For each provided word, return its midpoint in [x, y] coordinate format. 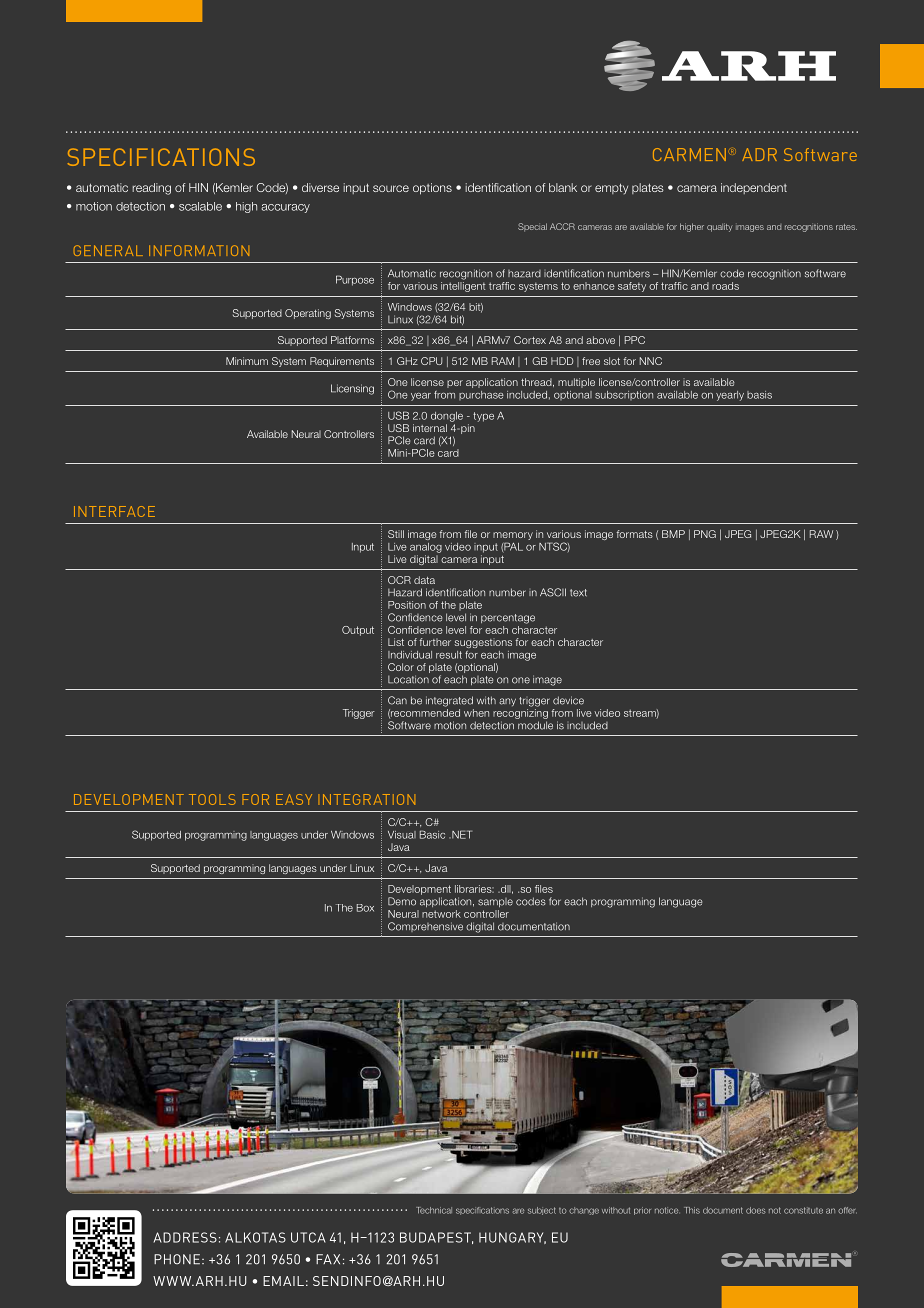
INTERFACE [114, 511]
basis [759, 395]
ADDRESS [185, 1237]
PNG [705, 534]
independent [754, 188]
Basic [432, 834]
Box [365, 908]
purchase [481, 395]
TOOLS [212, 799]
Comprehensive [425, 927]
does [756, 1210]
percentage [508, 619]
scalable [200, 206]
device [568, 700]
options [432, 189]
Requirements [342, 362]
